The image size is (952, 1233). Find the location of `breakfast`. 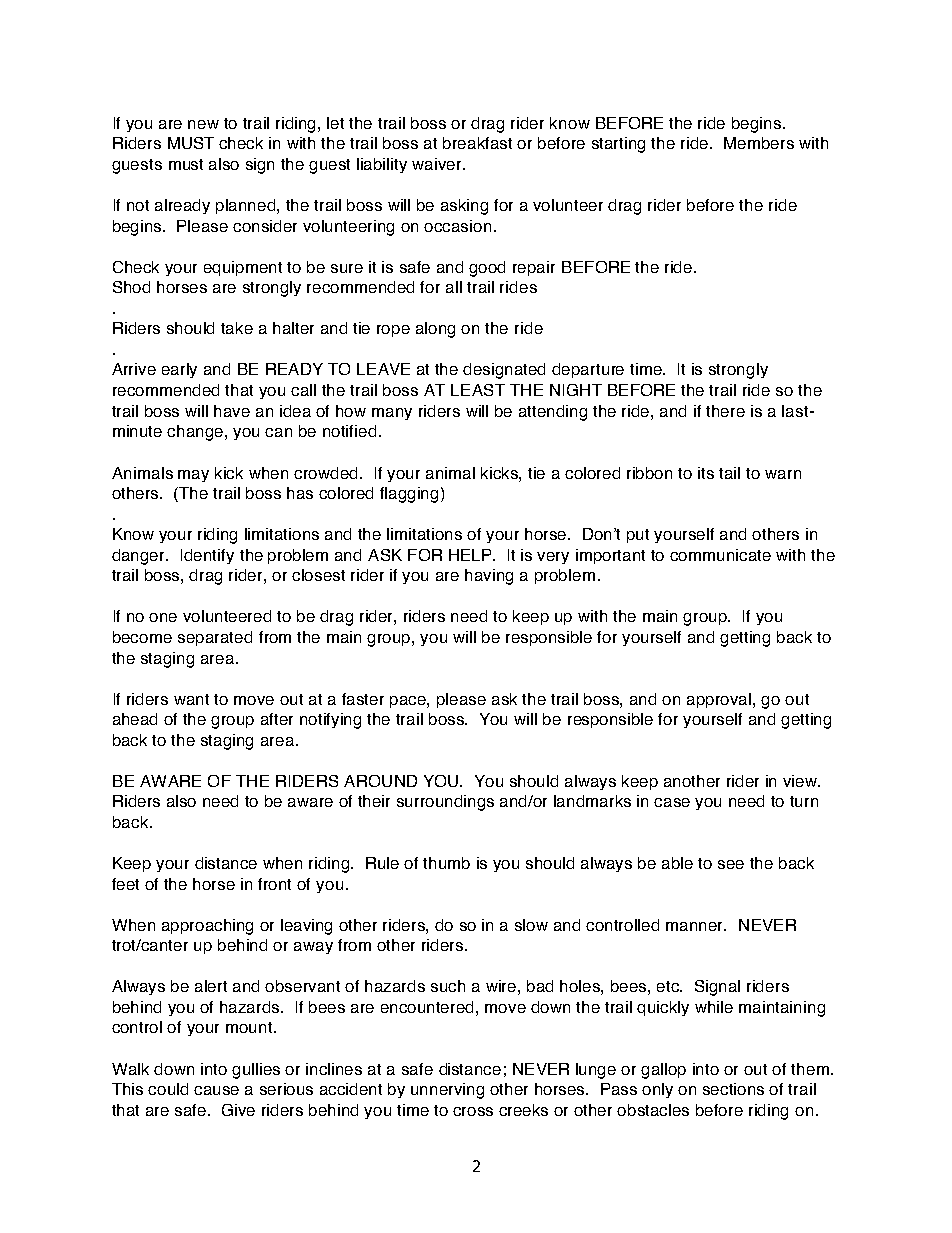

breakfast is located at coordinates (477, 143).
